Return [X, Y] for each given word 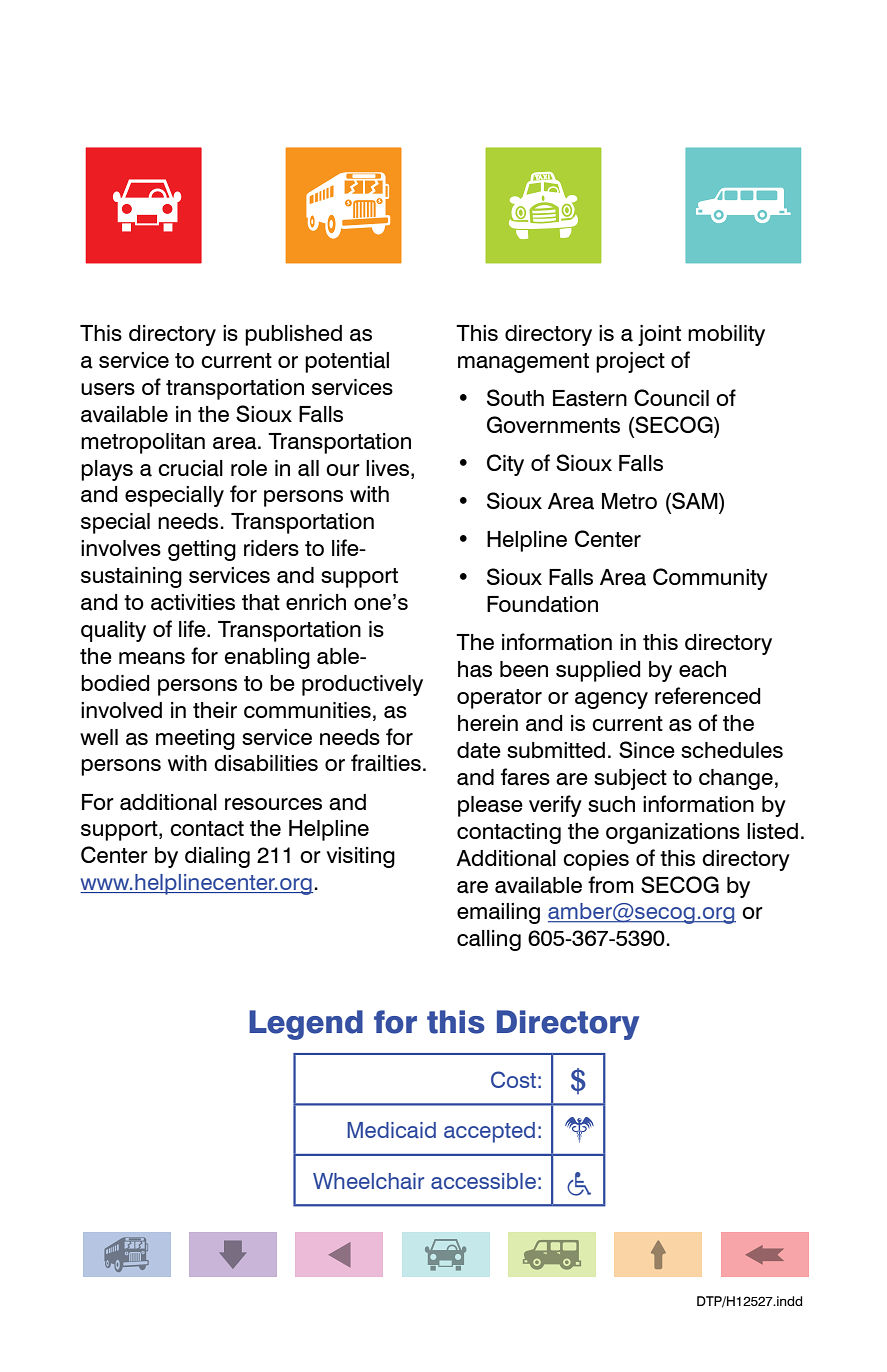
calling [489, 940]
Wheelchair [368, 1181]
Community [710, 579]
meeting [195, 739]
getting [202, 550]
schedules [732, 750]
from [611, 884]
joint [659, 335]
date [479, 750]
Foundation [542, 604]
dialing [217, 857]
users [108, 389]
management [523, 363]
